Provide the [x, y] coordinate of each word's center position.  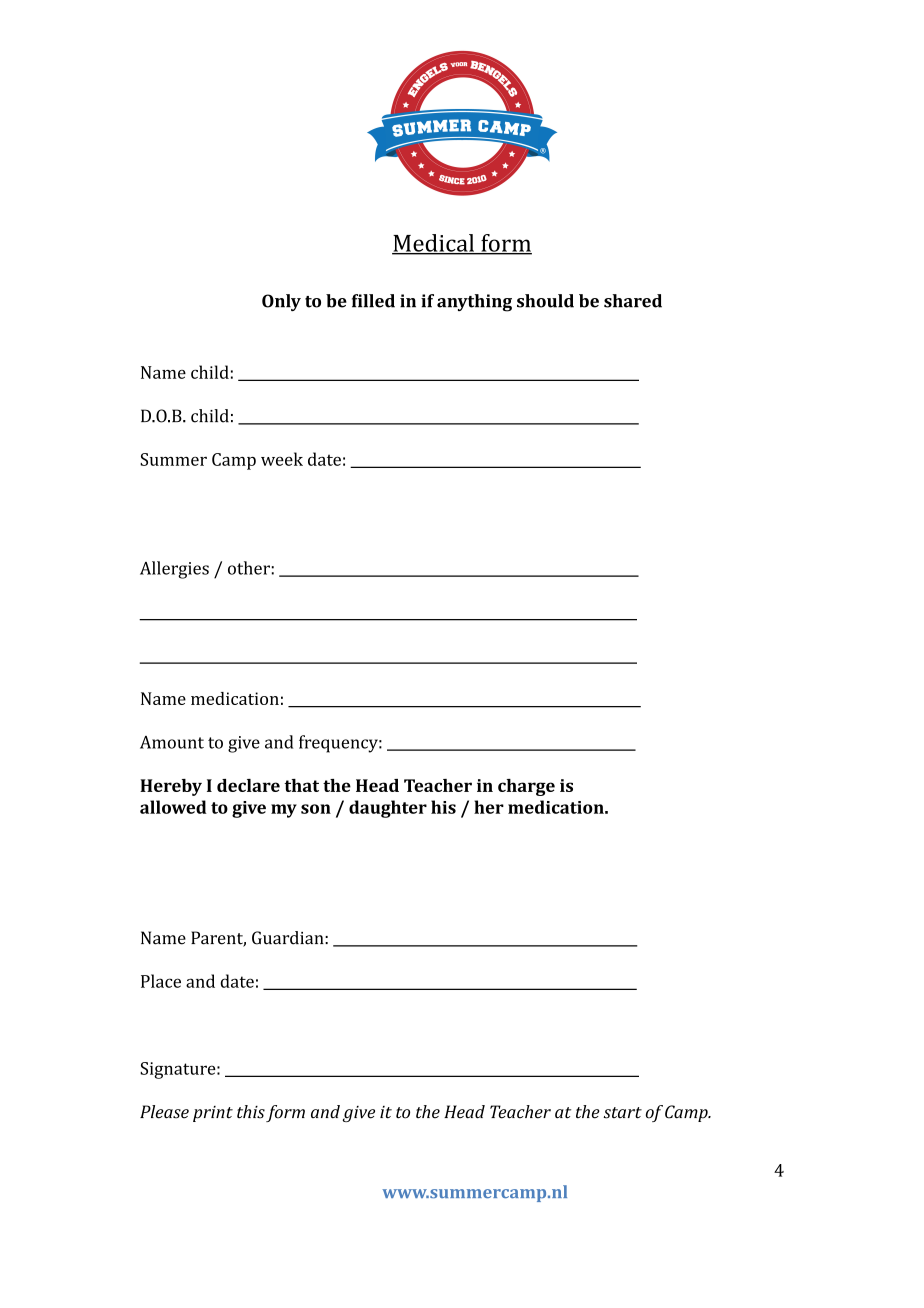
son [316, 809]
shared [633, 301]
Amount [172, 742]
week [282, 459]
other [249, 568]
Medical [434, 244]
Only [281, 302]
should [545, 301]
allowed [173, 807]
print [213, 1114]
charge [526, 787]
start [622, 1113]
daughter [388, 809]
